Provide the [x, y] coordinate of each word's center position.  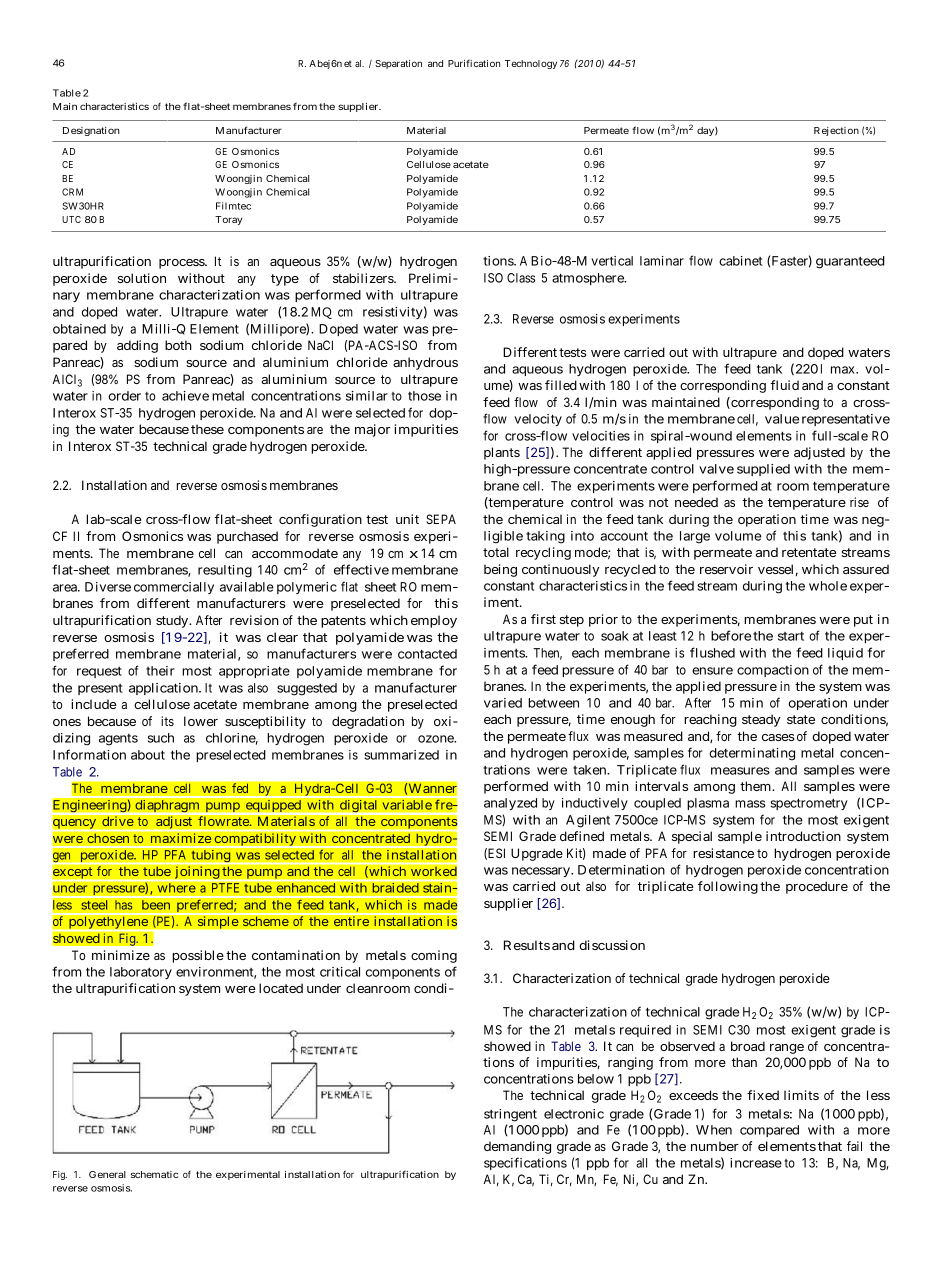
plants [502, 453]
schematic [154, 1174]
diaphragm [167, 805]
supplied [763, 470]
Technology [531, 64]
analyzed [510, 804]
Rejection [836, 131]
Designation [91, 131]
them [757, 786]
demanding [517, 1147]
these [207, 429]
